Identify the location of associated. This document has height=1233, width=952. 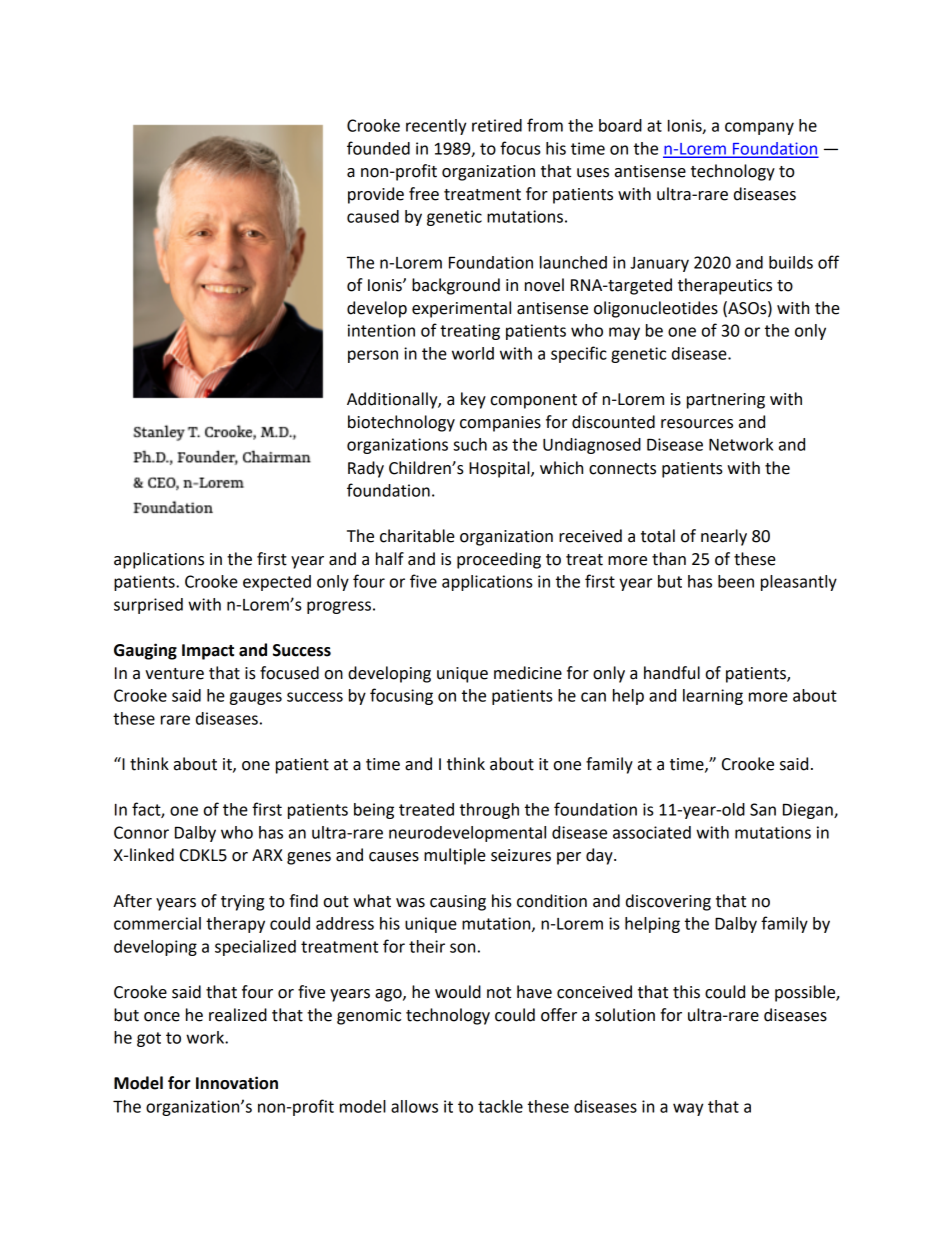
(652, 832).
